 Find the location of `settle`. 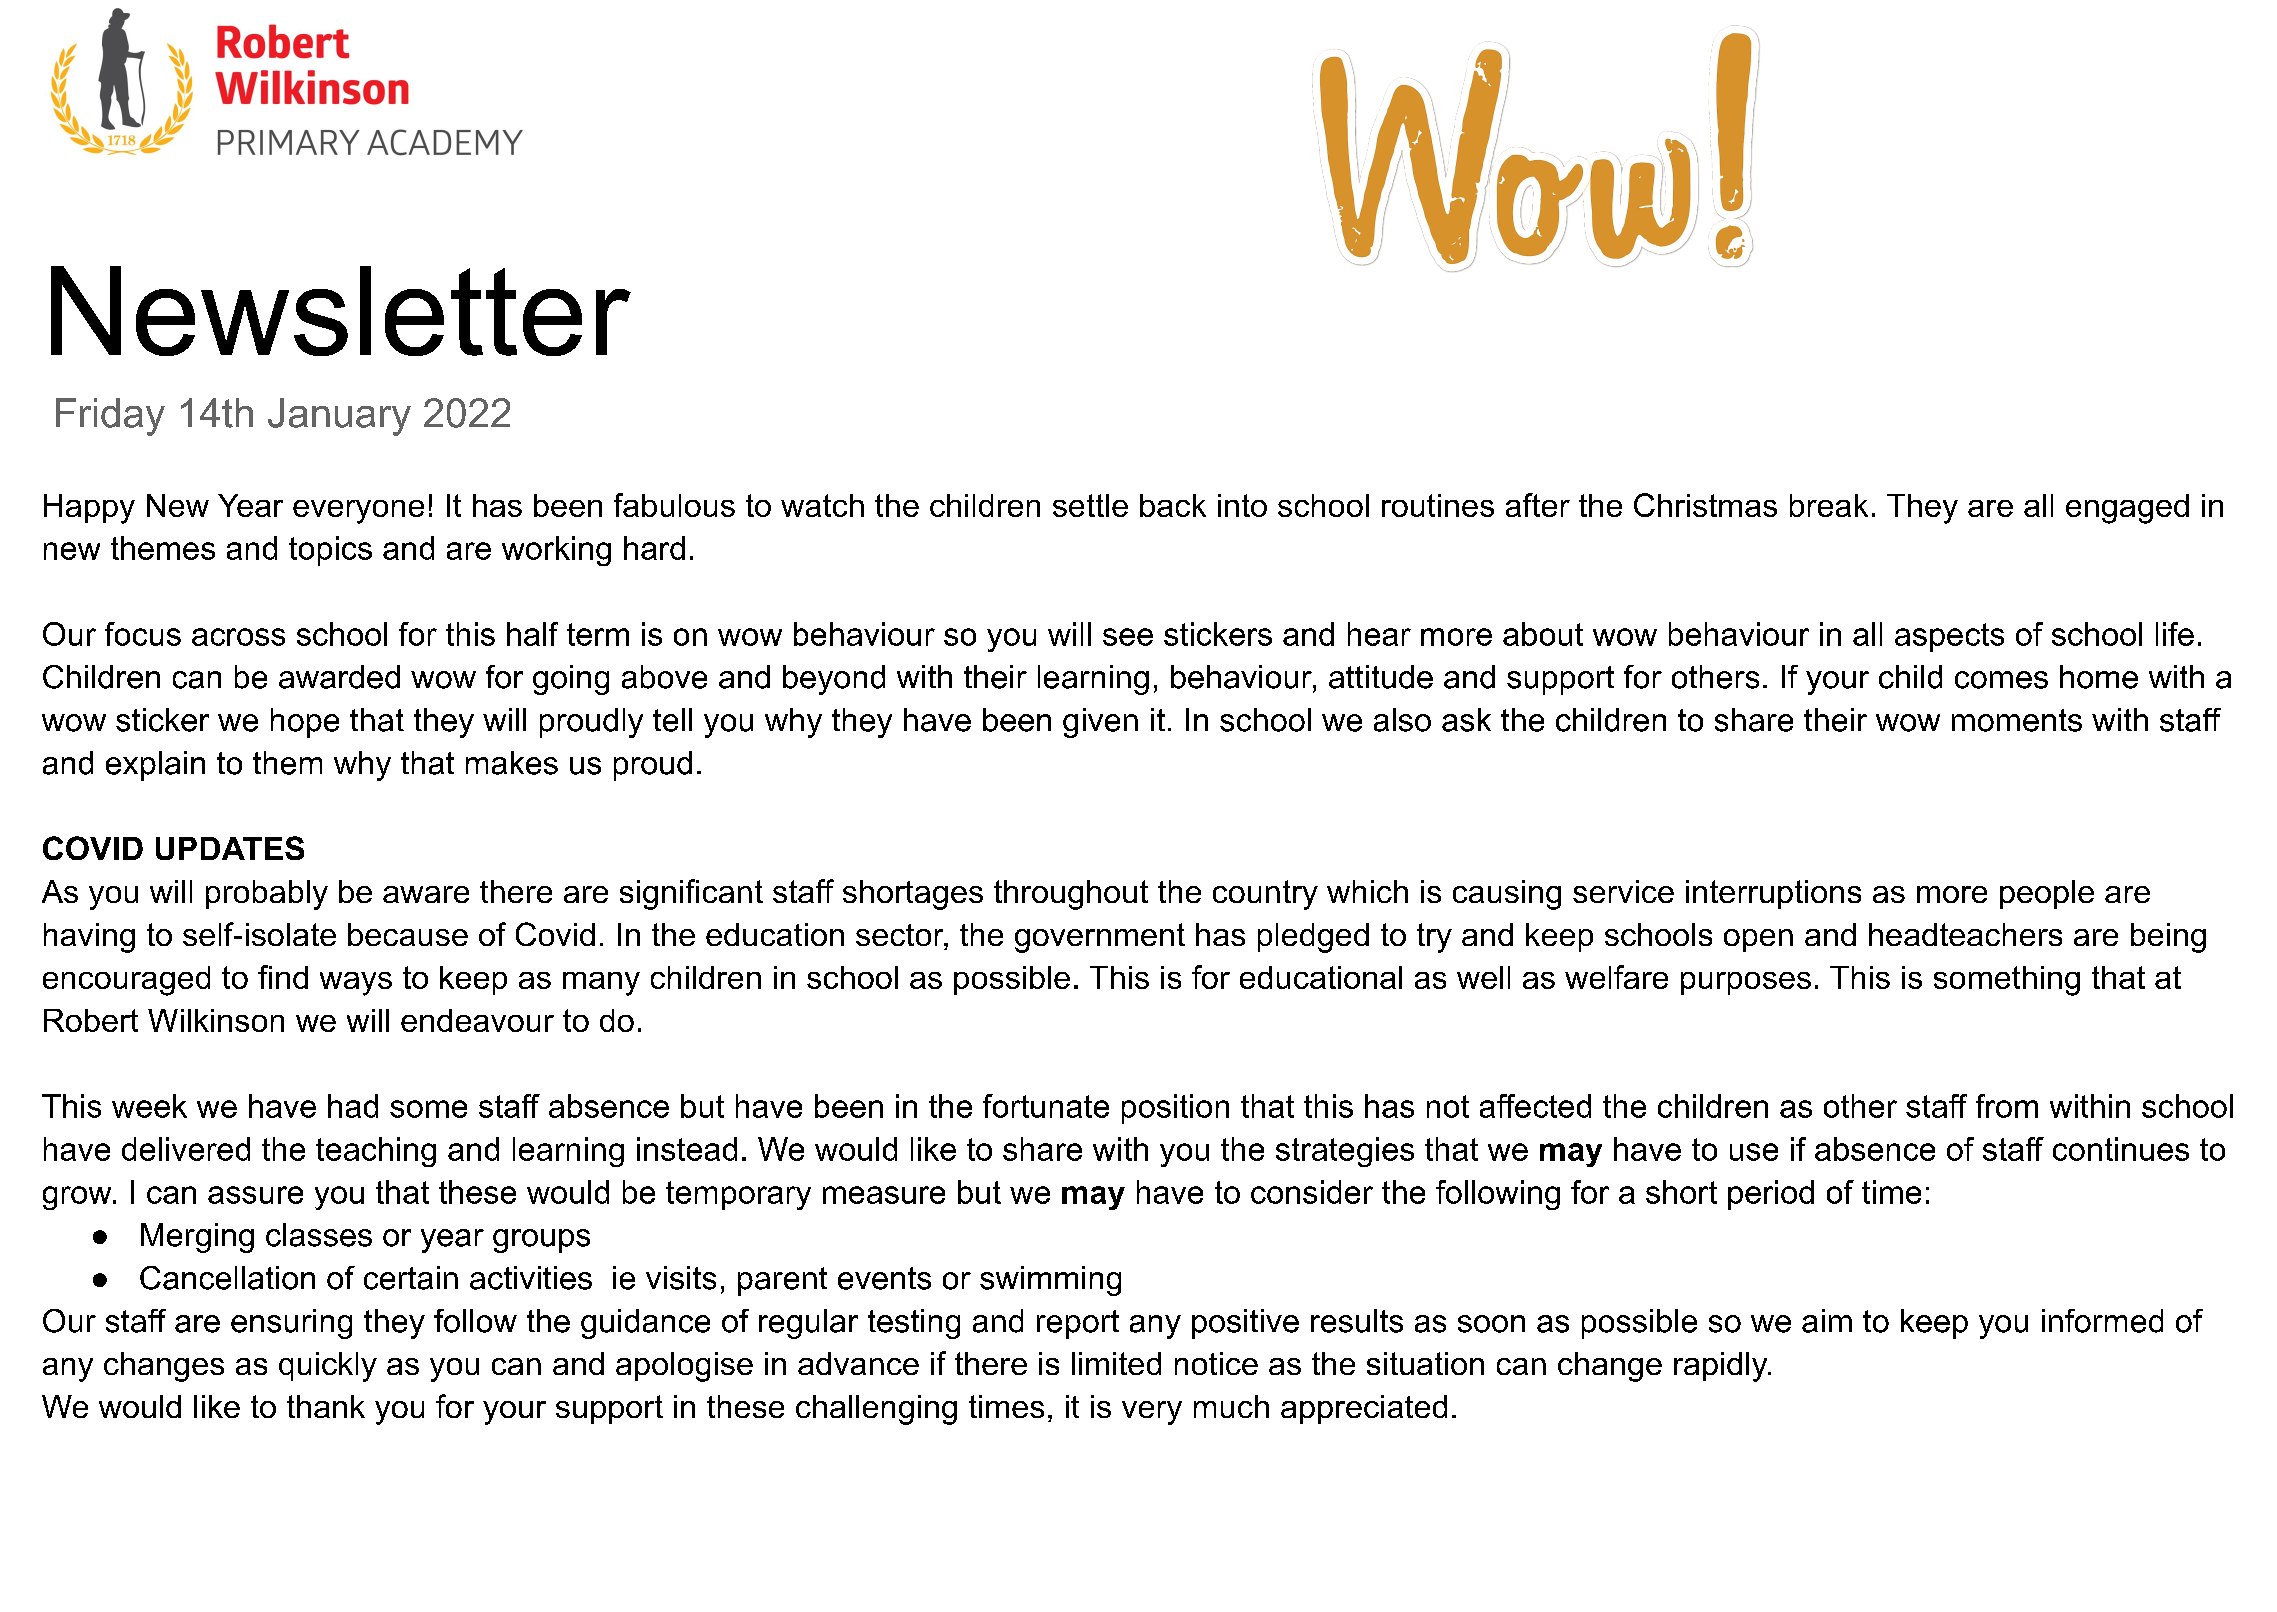

settle is located at coordinates (1090, 505).
